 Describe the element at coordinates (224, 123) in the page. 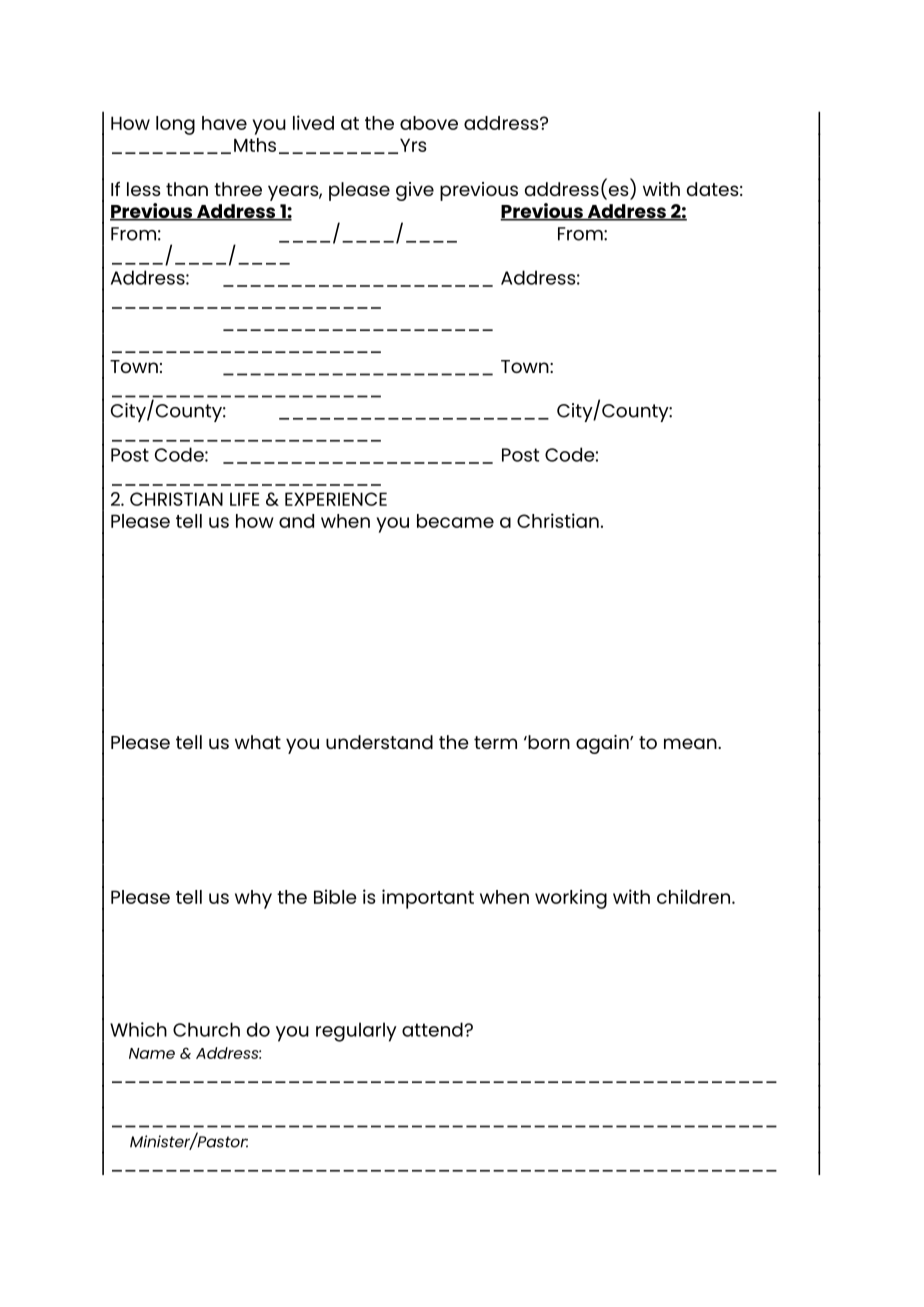

I see `have` at that location.
